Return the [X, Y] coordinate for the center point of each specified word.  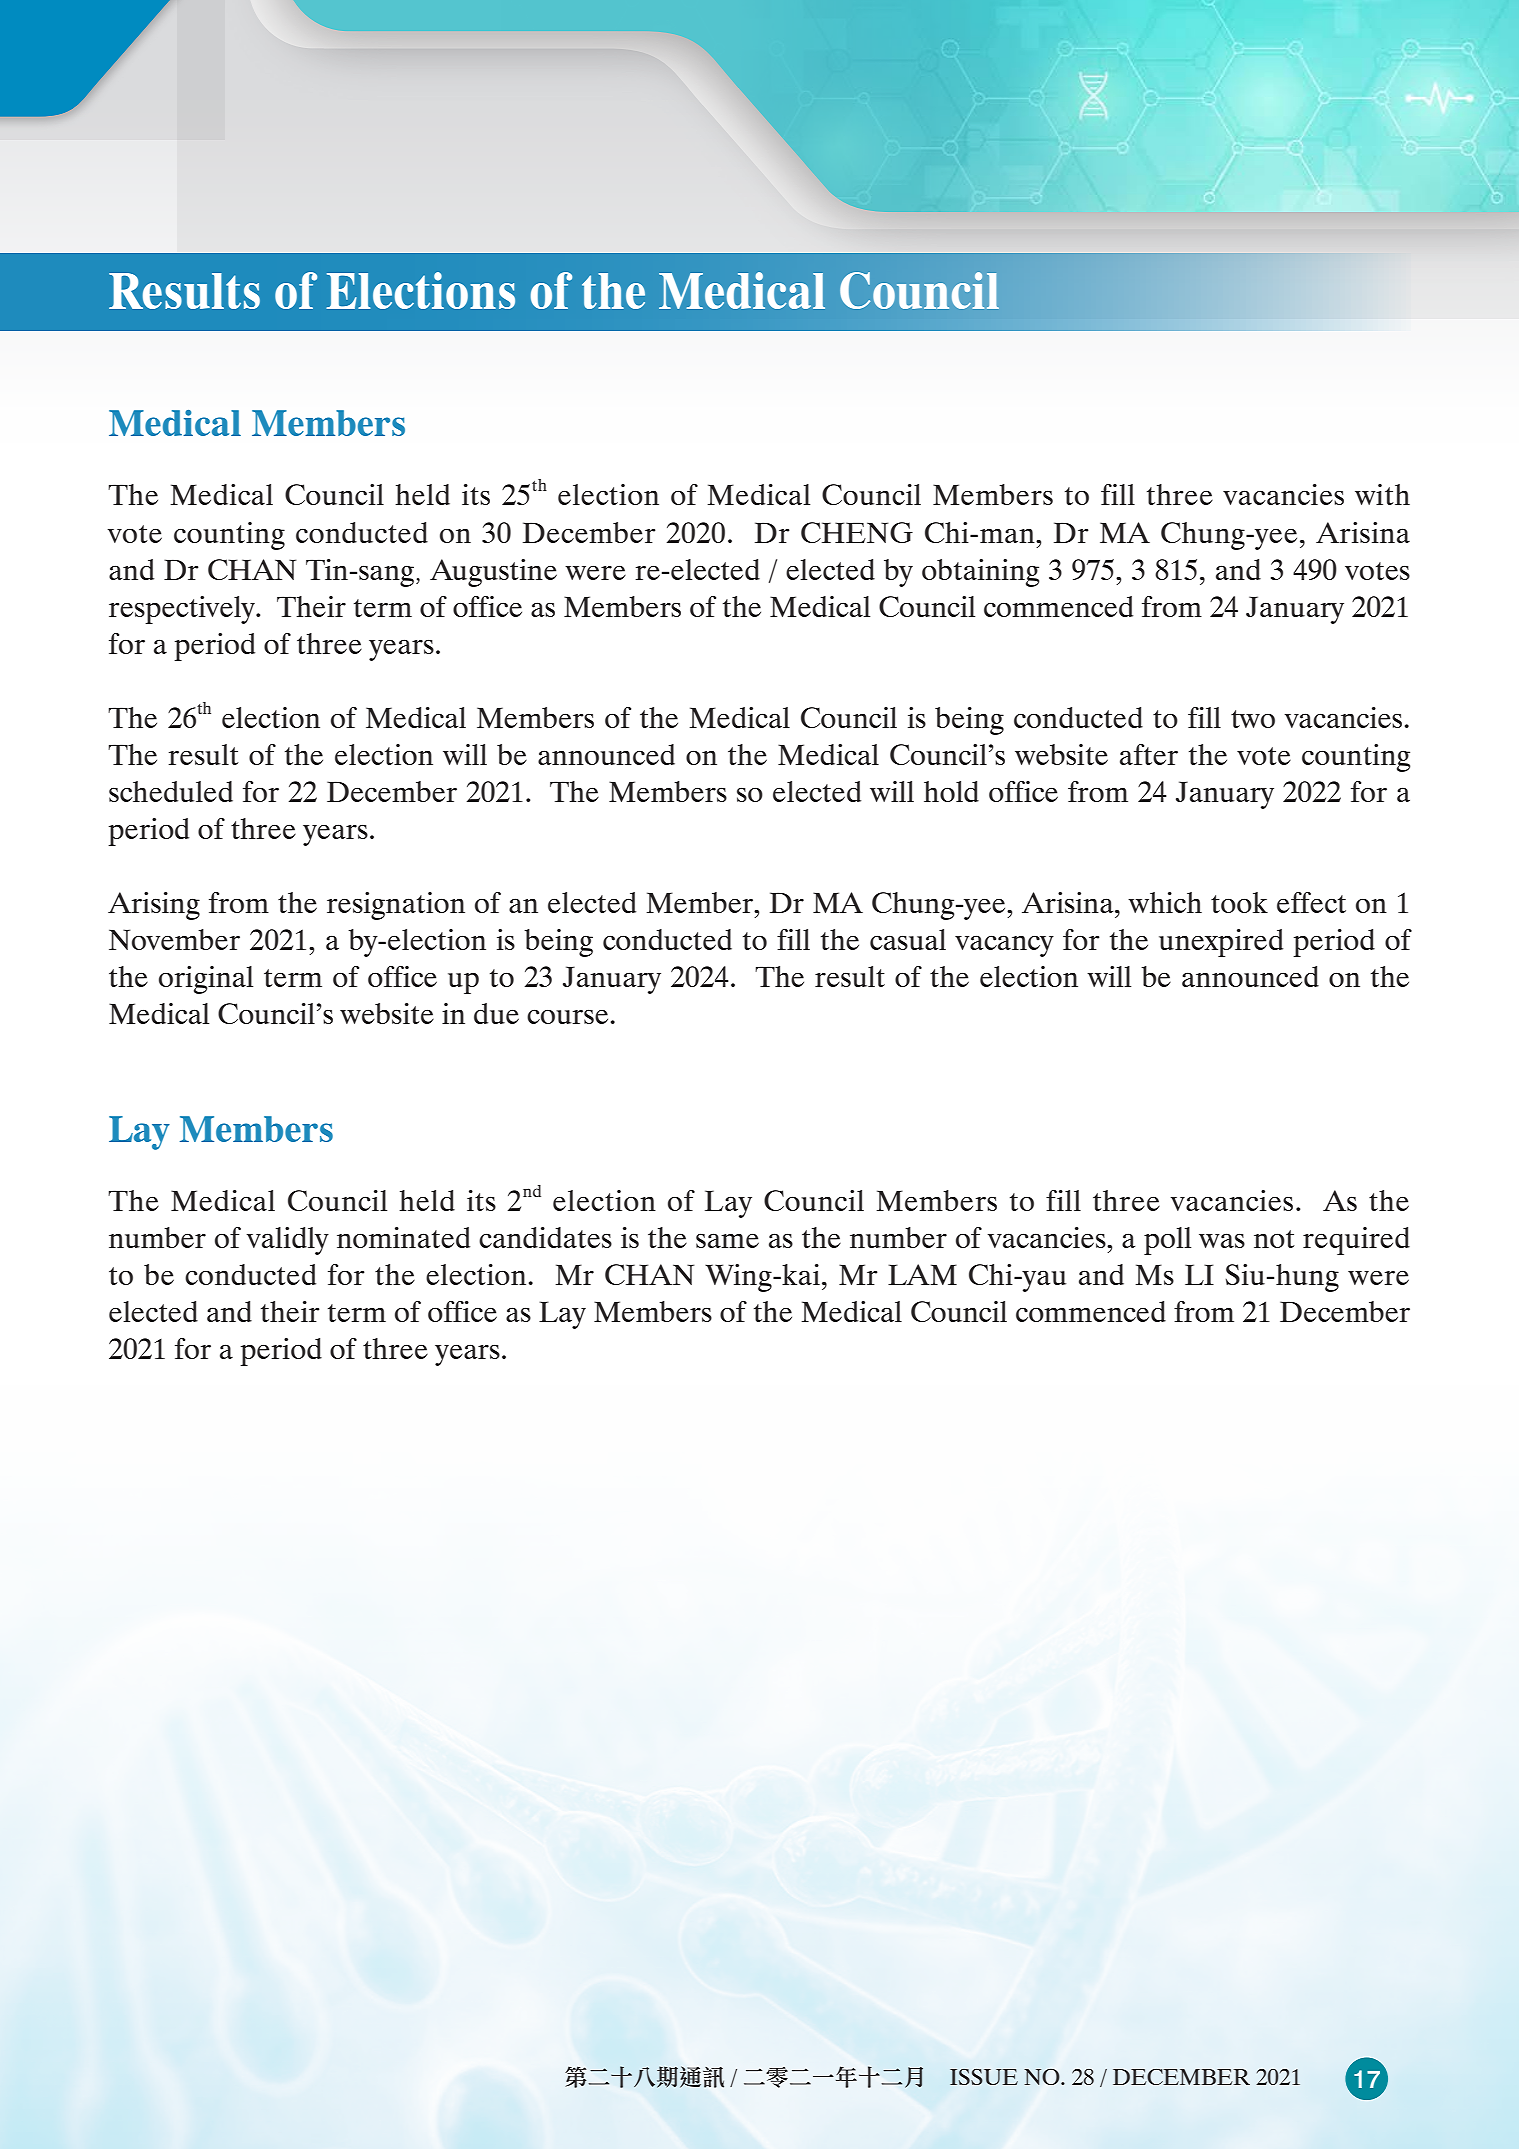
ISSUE [984, 2077]
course [567, 1016]
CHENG [857, 532]
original [206, 980]
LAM [922, 1274]
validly [288, 1241]
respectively [183, 610]
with [1382, 494]
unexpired [1221, 943]
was [1222, 1240]
